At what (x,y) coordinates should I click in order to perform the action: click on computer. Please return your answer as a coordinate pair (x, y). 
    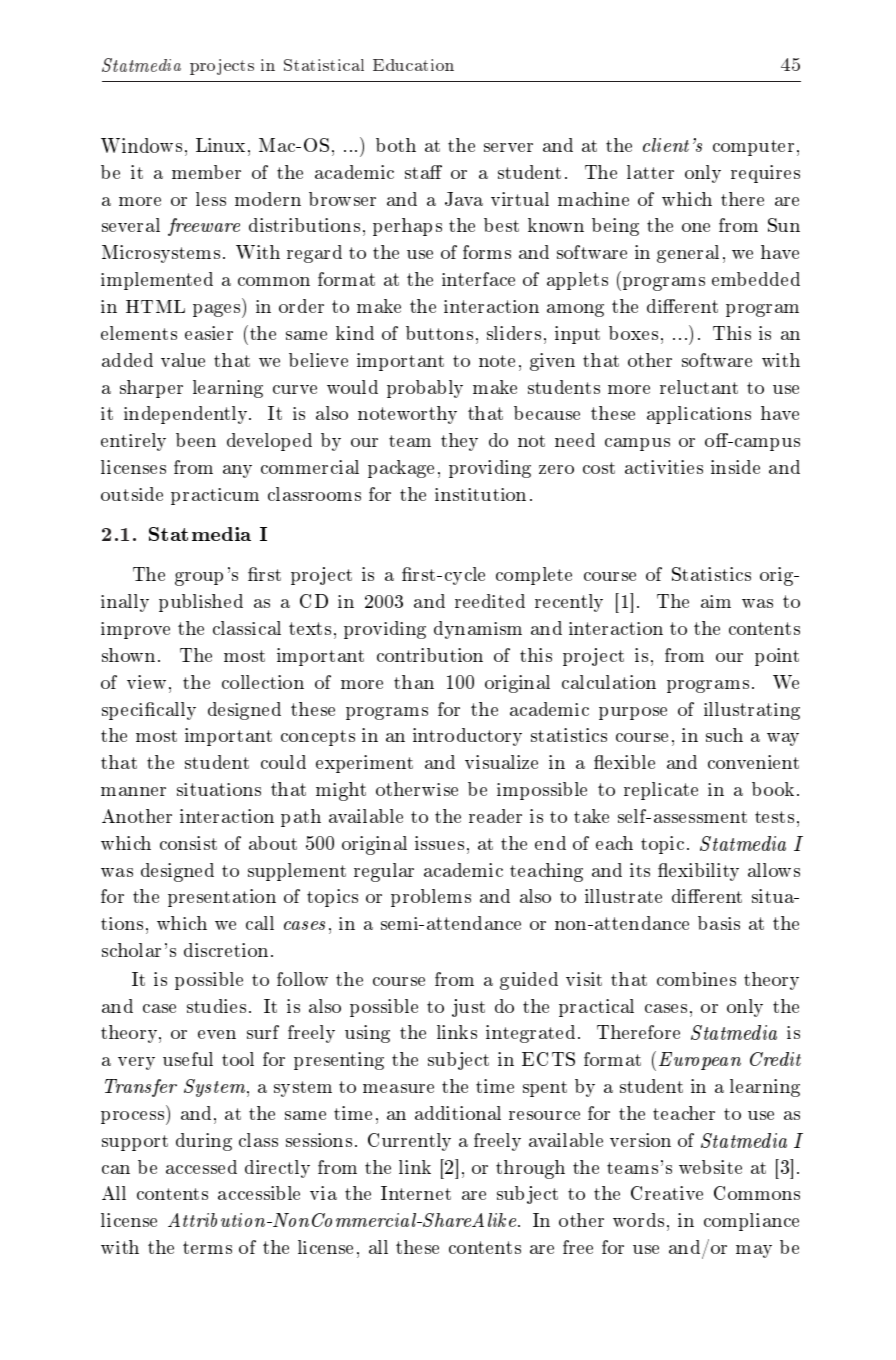
    Looking at the image, I should click on (753, 148).
